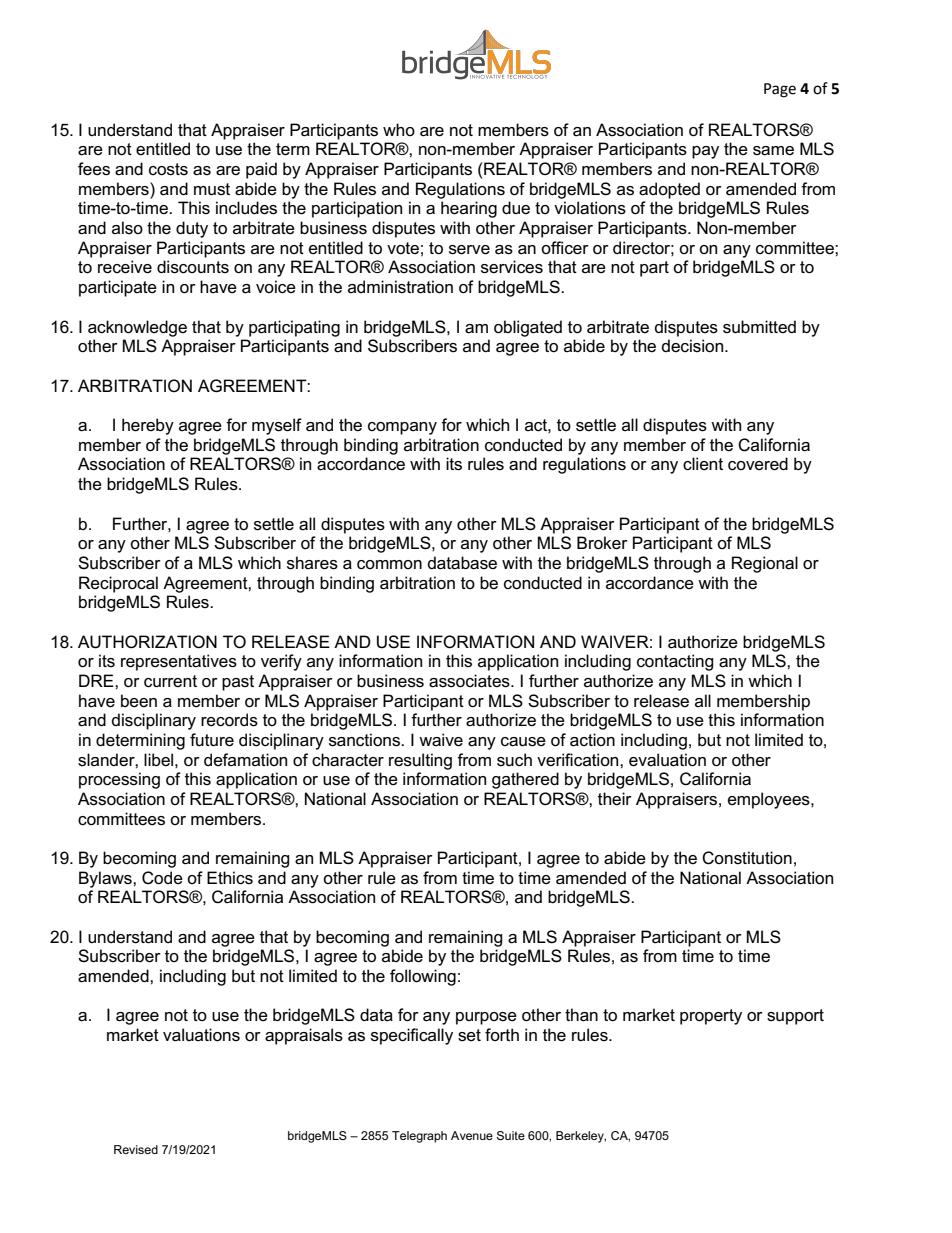 The width and height of the page is (952, 1233). What do you see at coordinates (402, 428) in the page?
I see `company` at bounding box center [402, 428].
